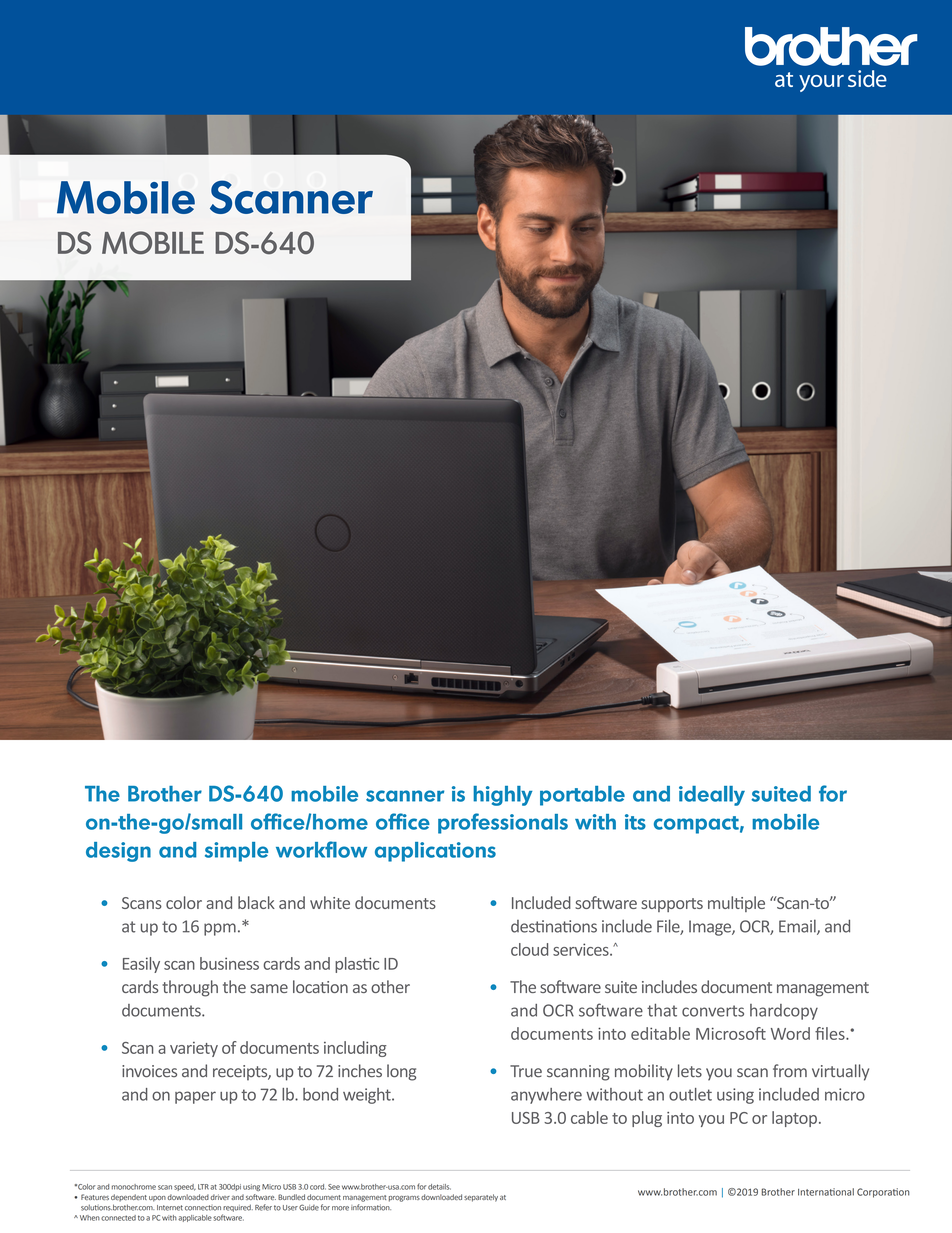  What do you see at coordinates (236, 852) in the screenshot?
I see `simple` at bounding box center [236, 852].
